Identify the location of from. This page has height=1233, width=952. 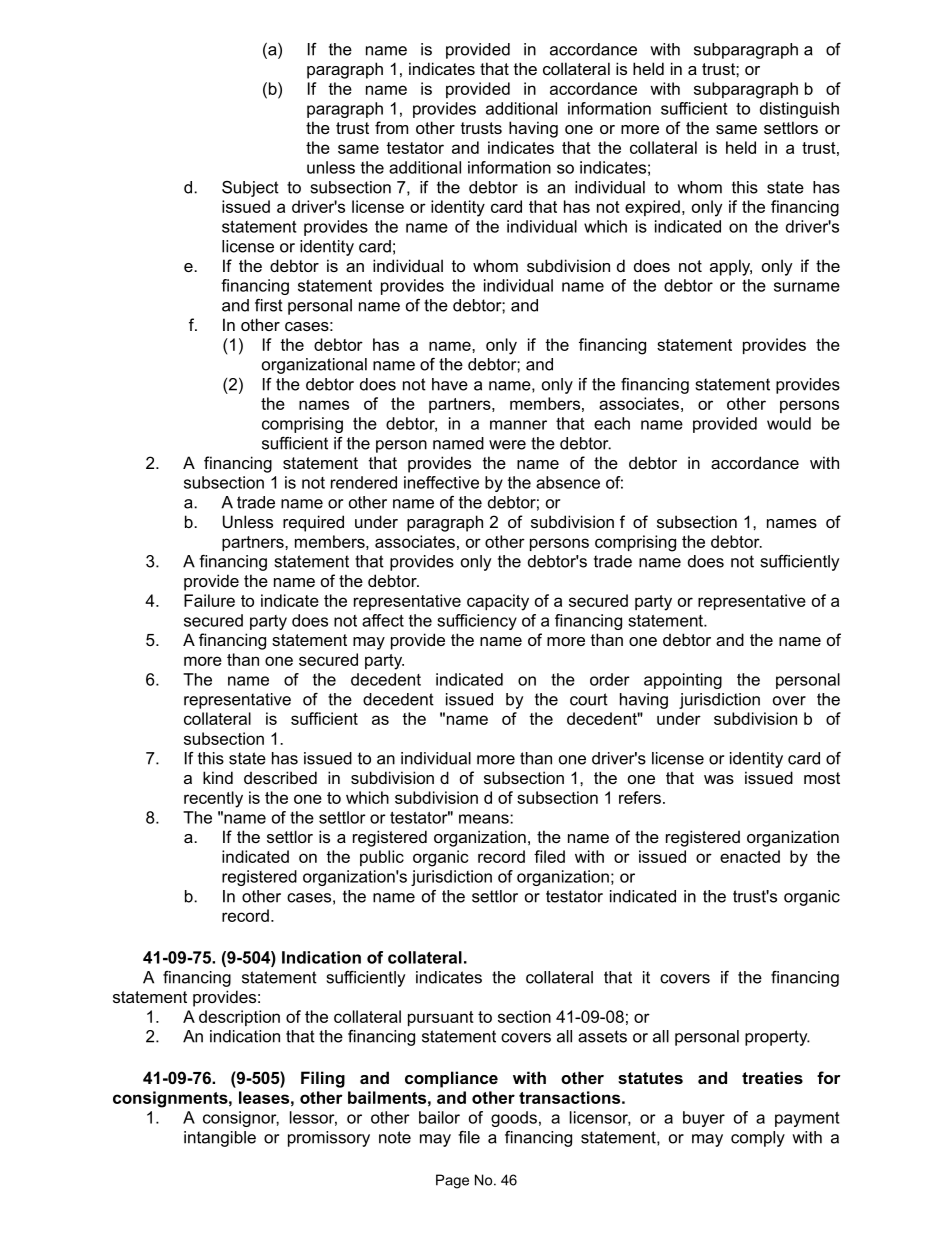
(391, 127).
